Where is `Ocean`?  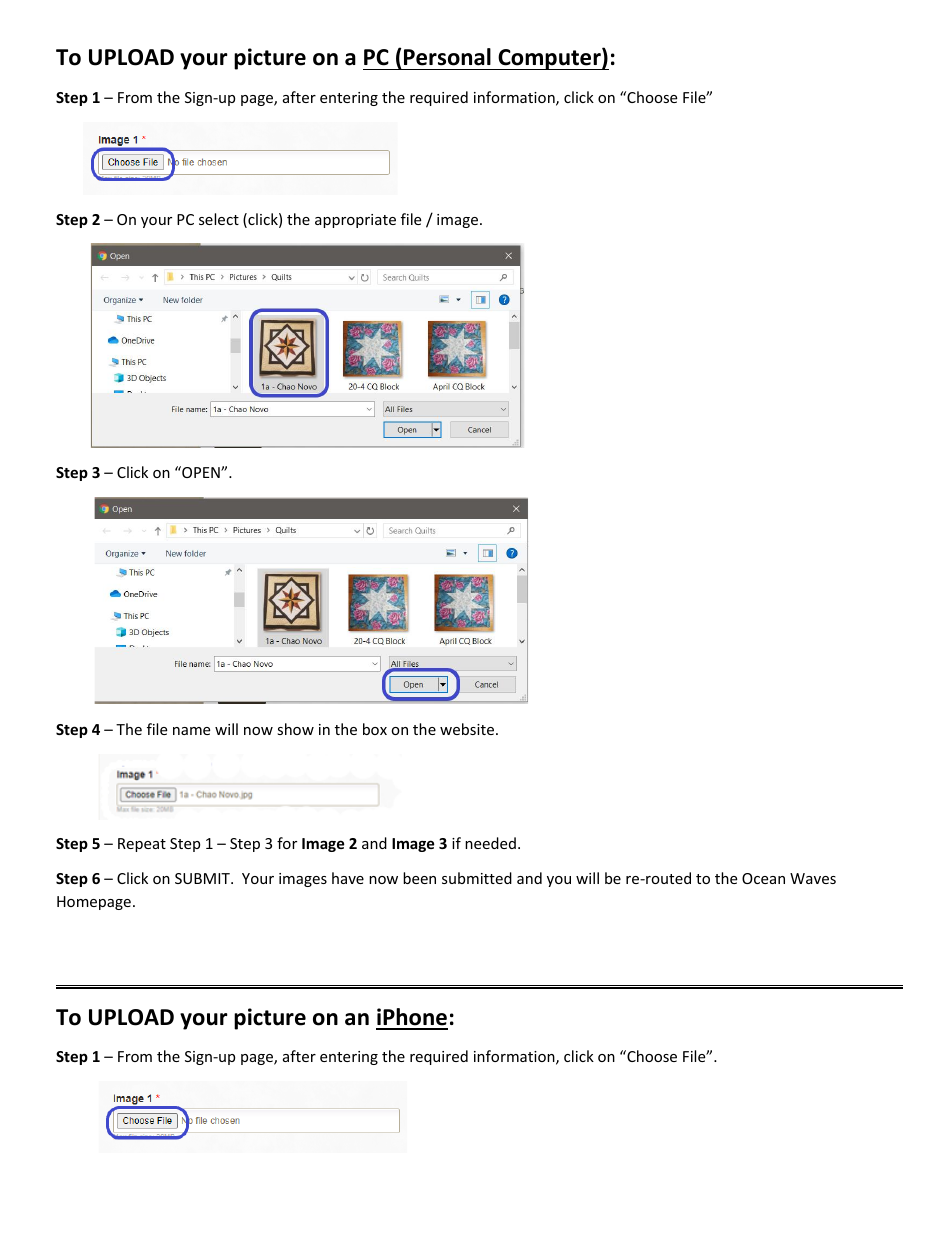
Ocean is located at coordinates (763, 878).
